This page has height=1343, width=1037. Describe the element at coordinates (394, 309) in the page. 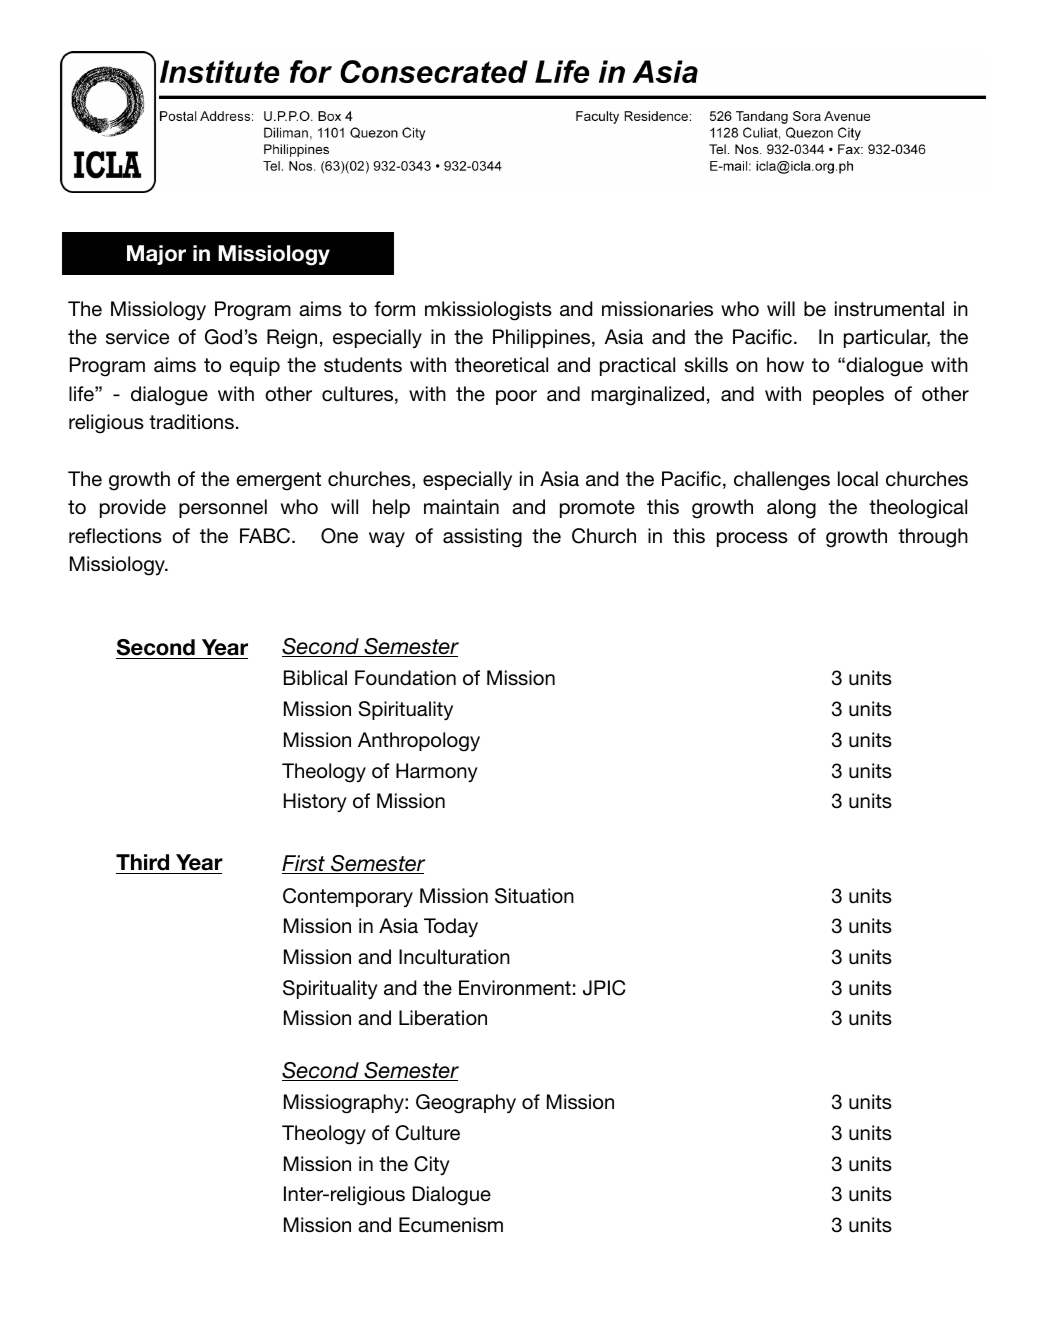

I see `form` at that location.
